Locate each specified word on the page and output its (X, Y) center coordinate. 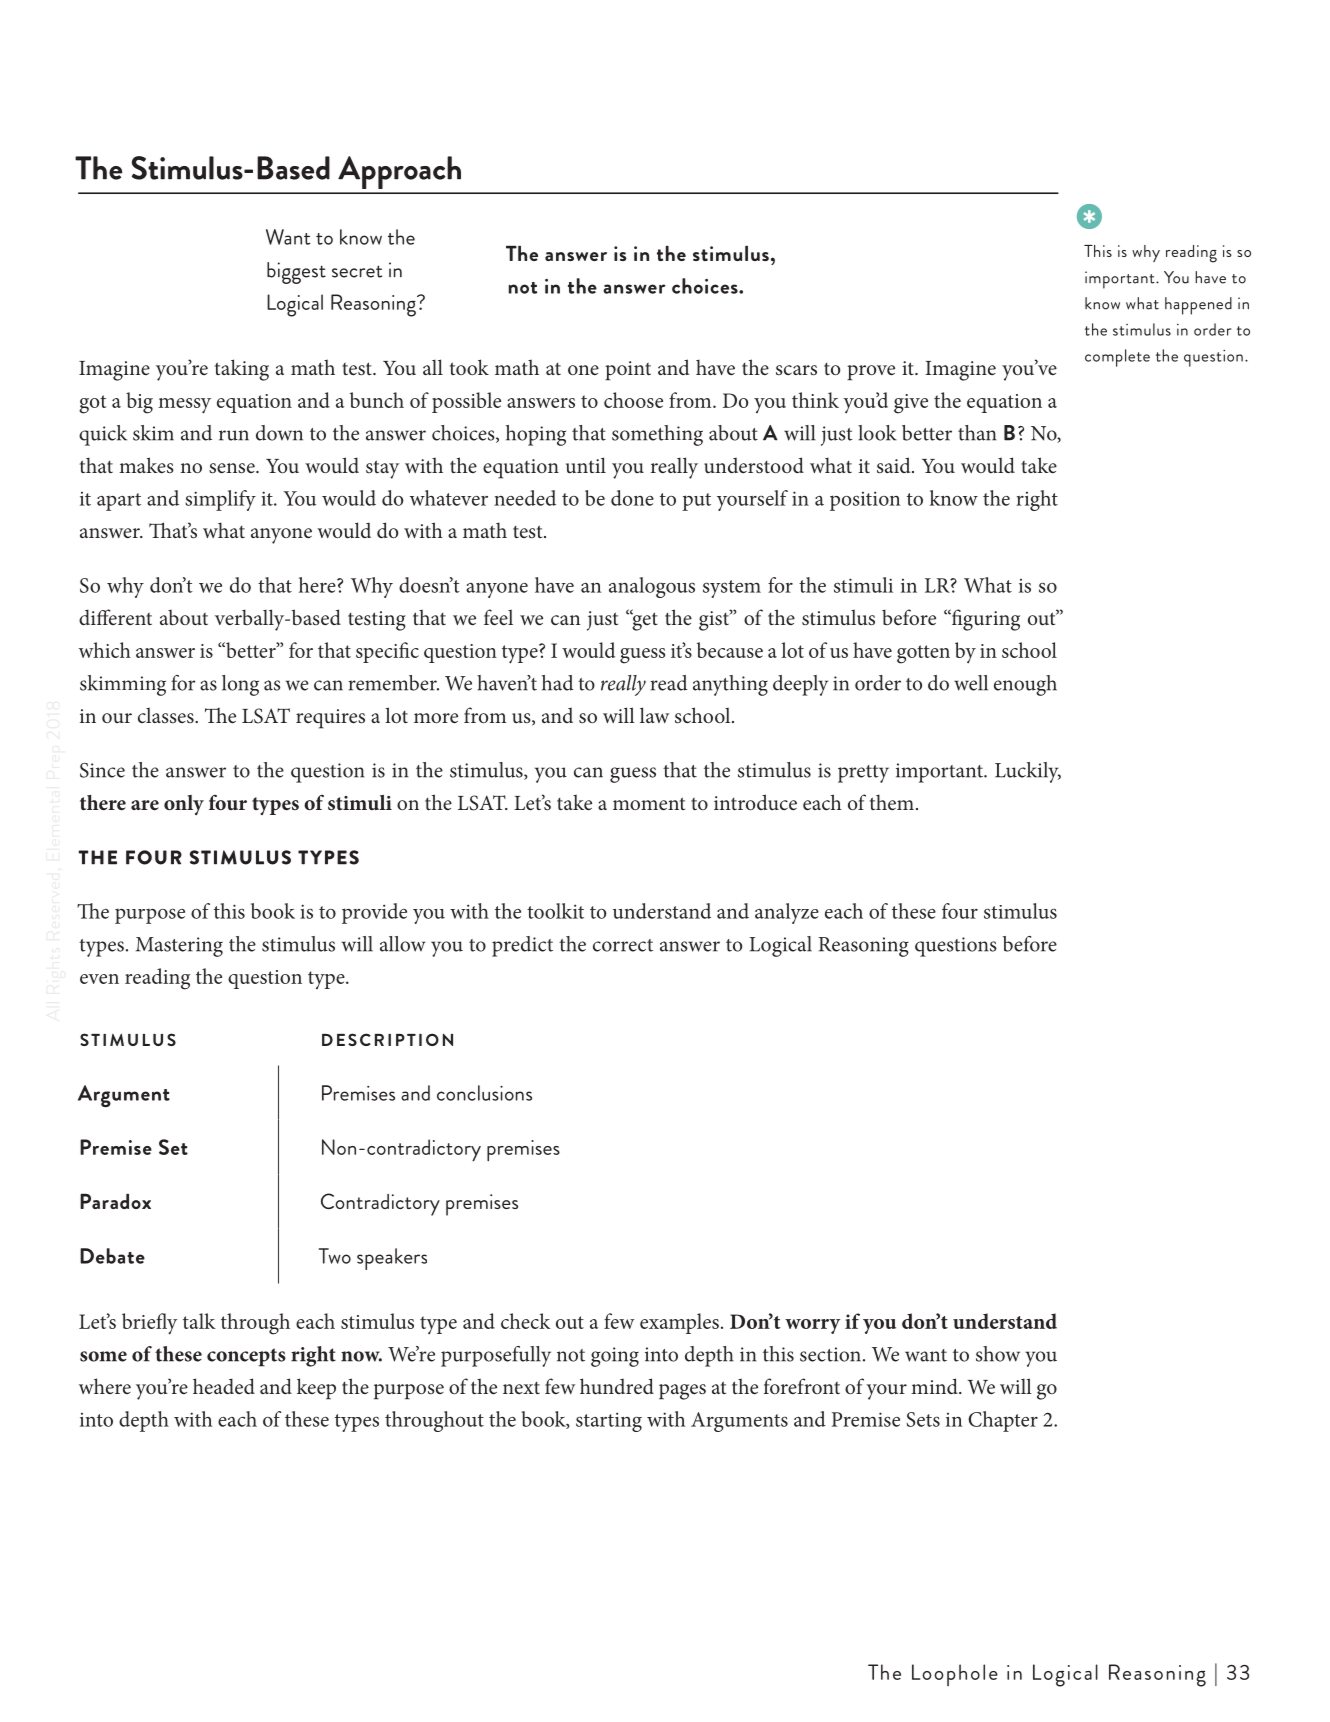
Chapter (1003, 1421)
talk (199, 1321)
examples (679, 1323)
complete (1117, 358)
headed (224, 1386)
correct (623, 945)
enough (1025, 685)
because (730, 650)
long (240, 685)
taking (242, 370)
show (998, 1354)
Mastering (179, 947)
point (628, 370)
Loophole (955, 1675)
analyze (787, 913)
